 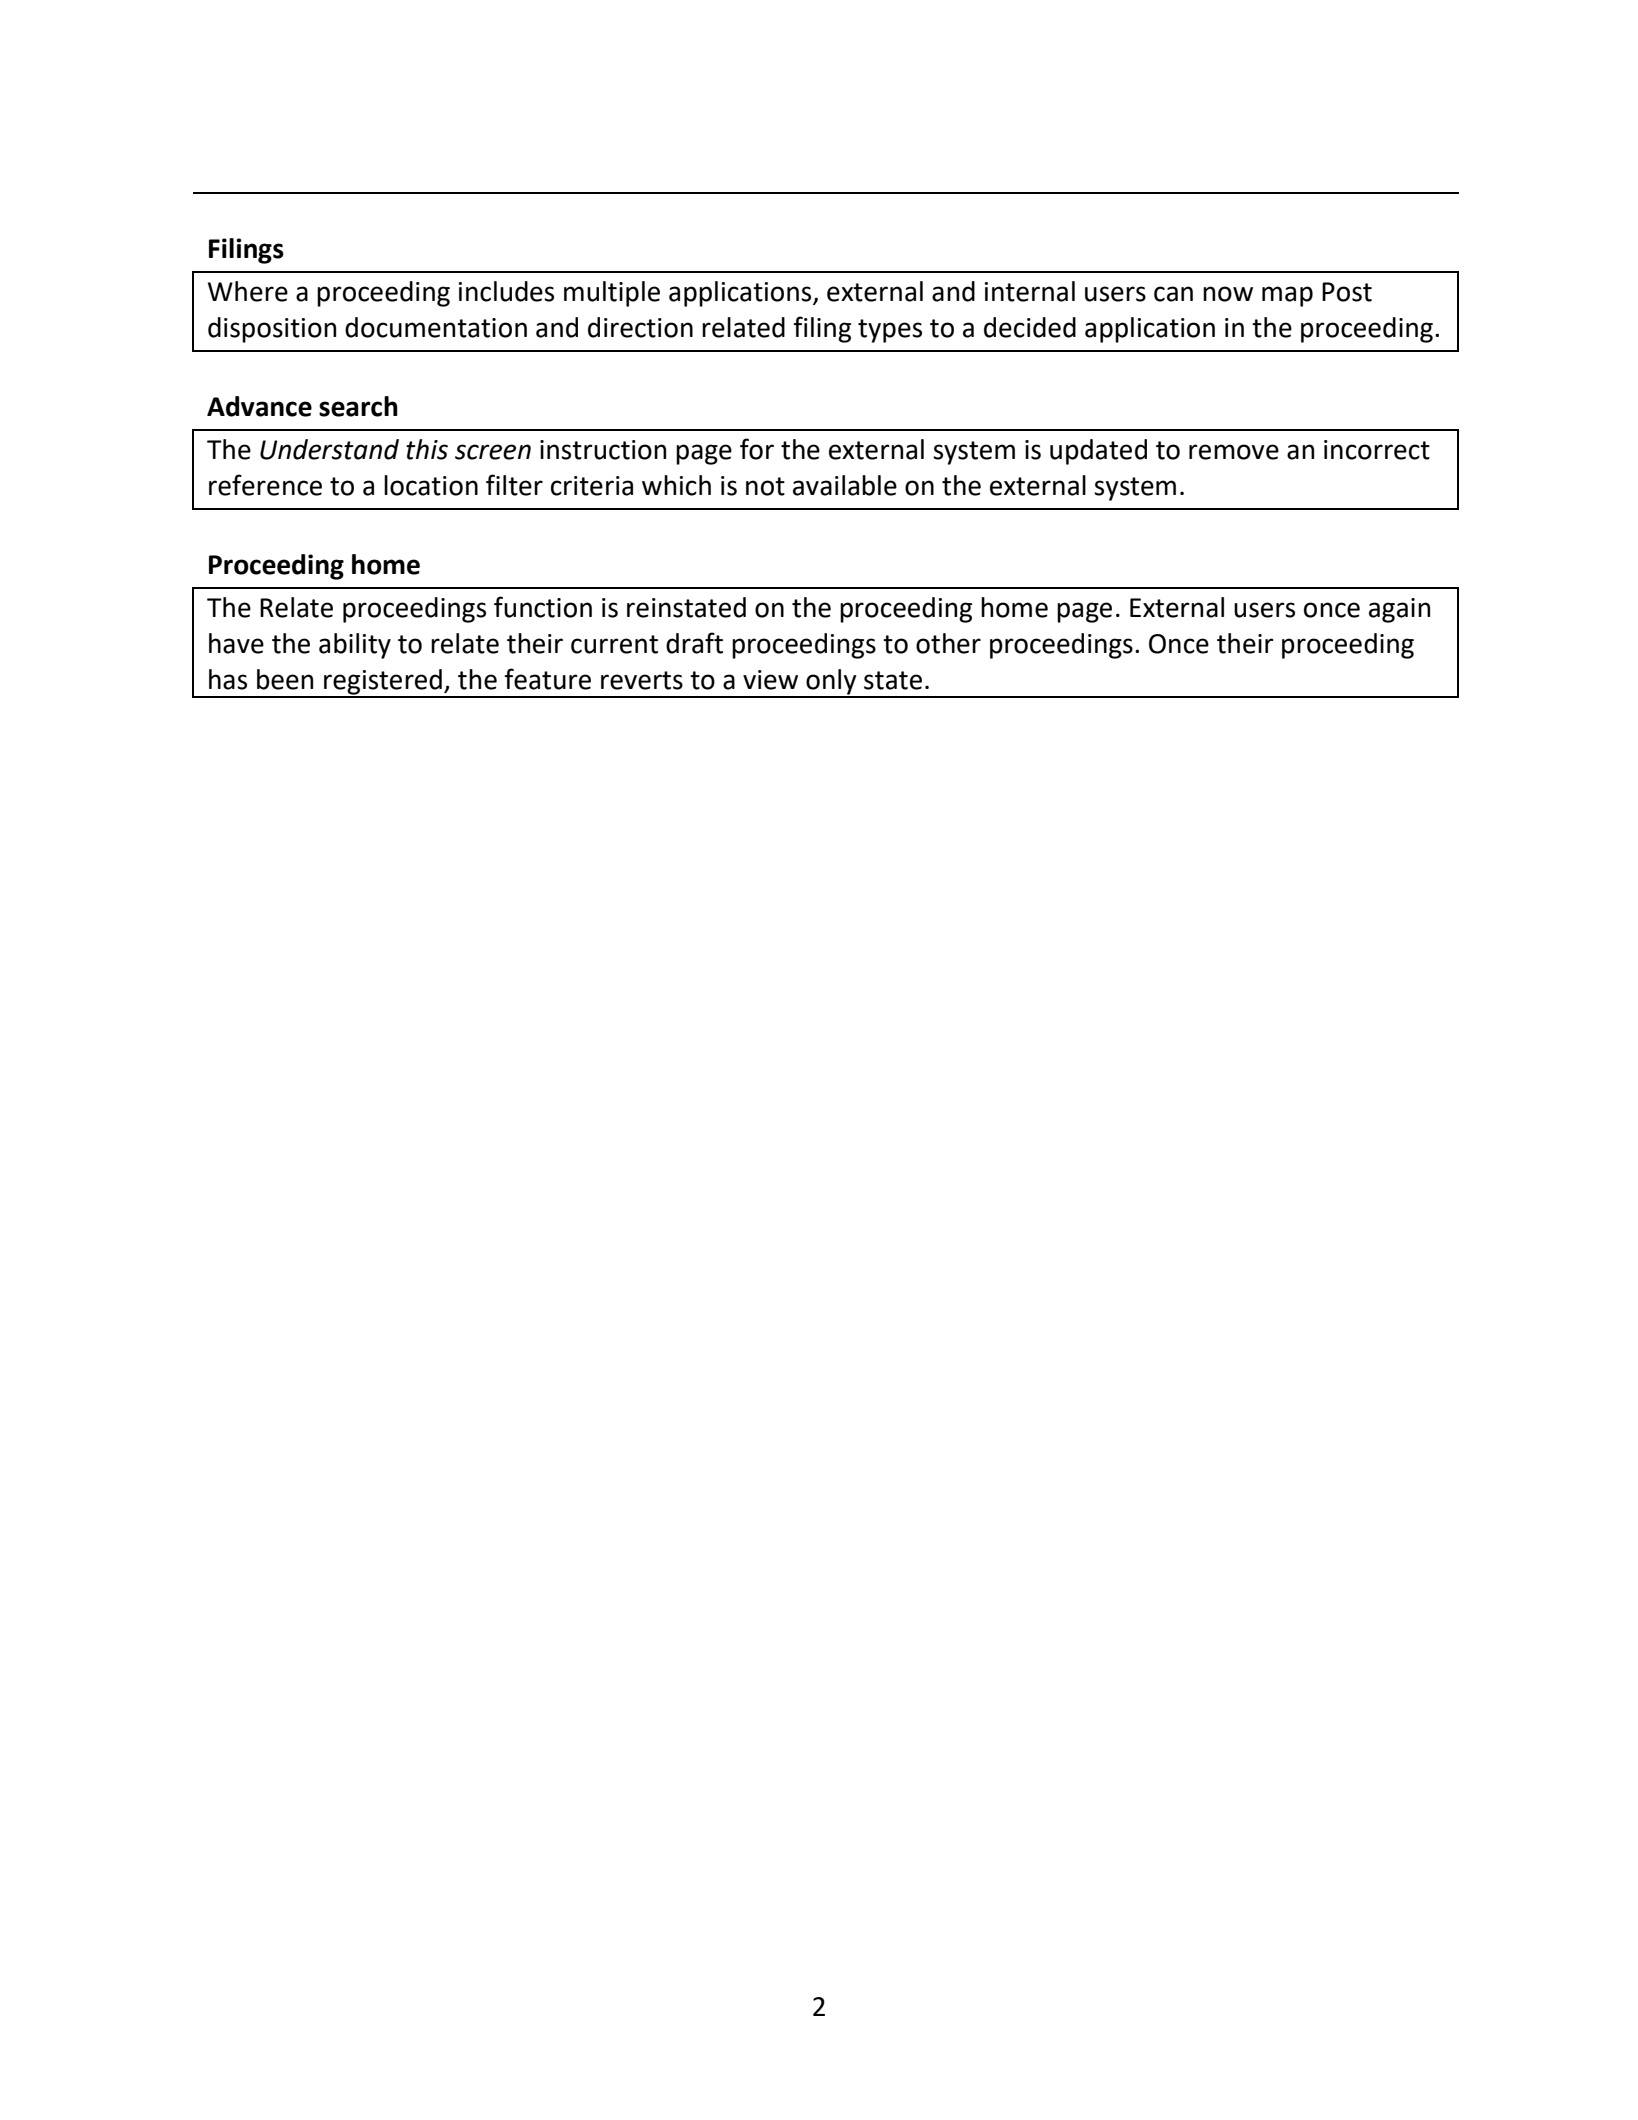 I want to click on Where, so click(x=248, y=291).
